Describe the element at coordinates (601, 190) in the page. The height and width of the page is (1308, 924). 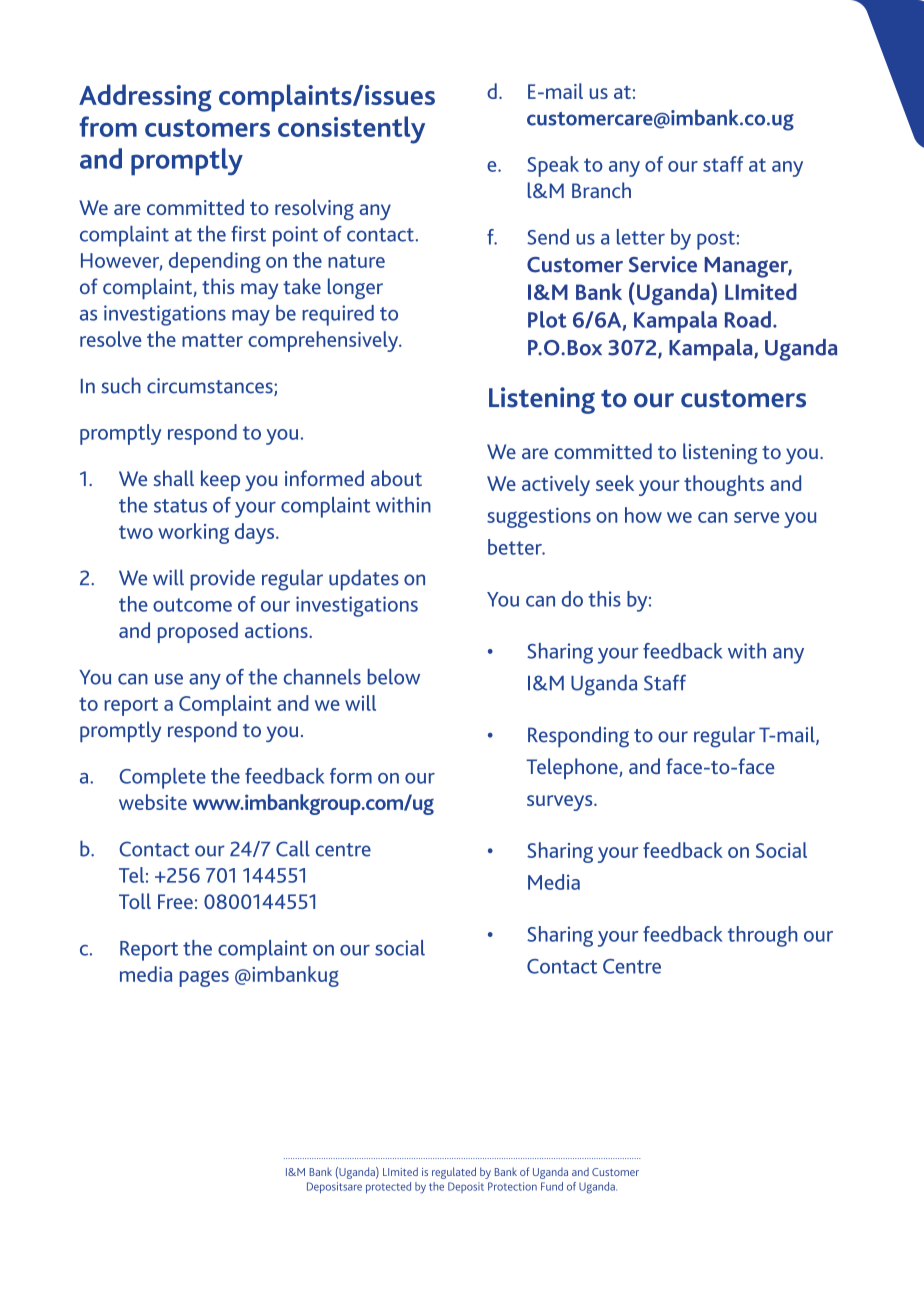
I see `Branch` at that location.
